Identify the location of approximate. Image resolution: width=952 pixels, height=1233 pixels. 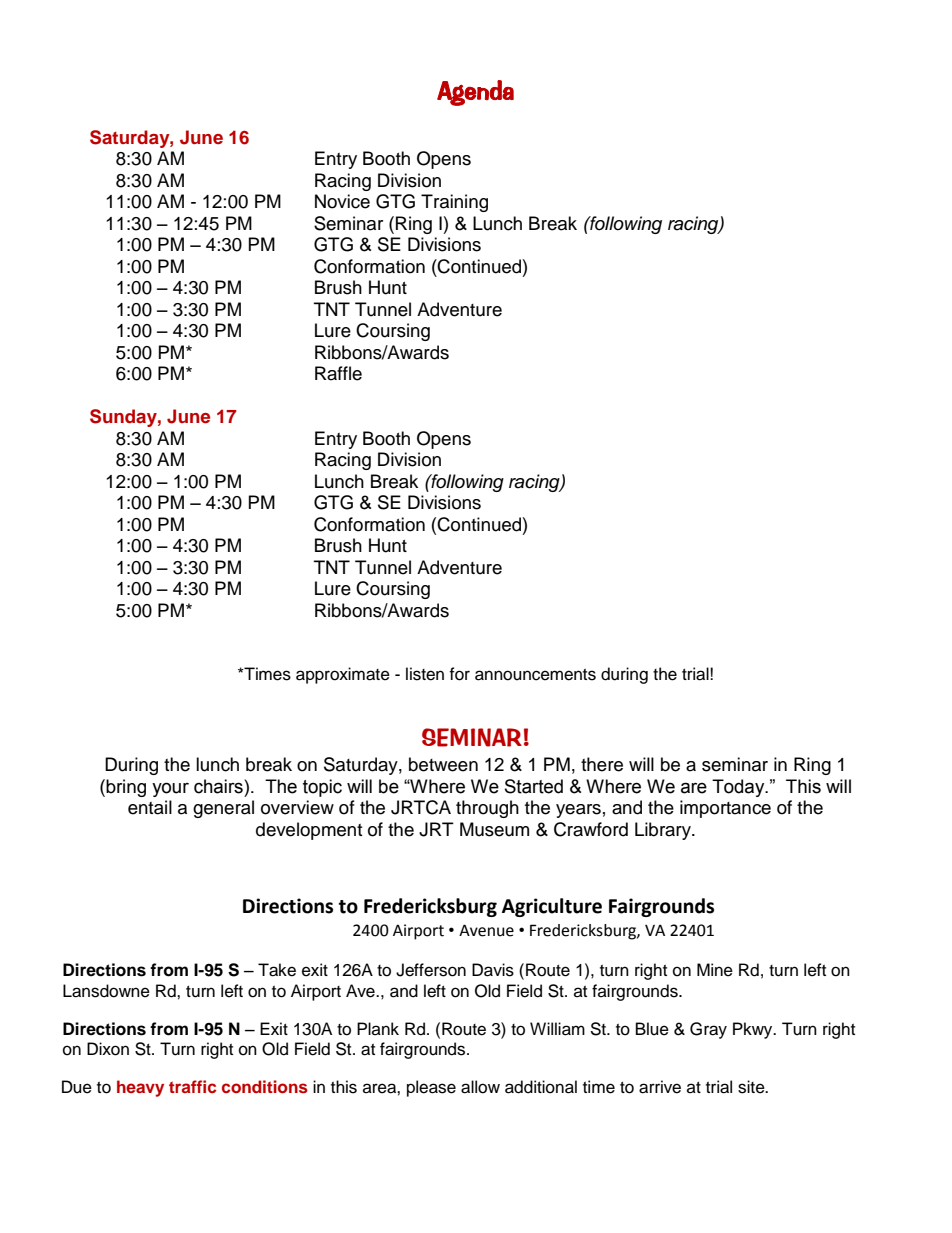
(343, 675).
